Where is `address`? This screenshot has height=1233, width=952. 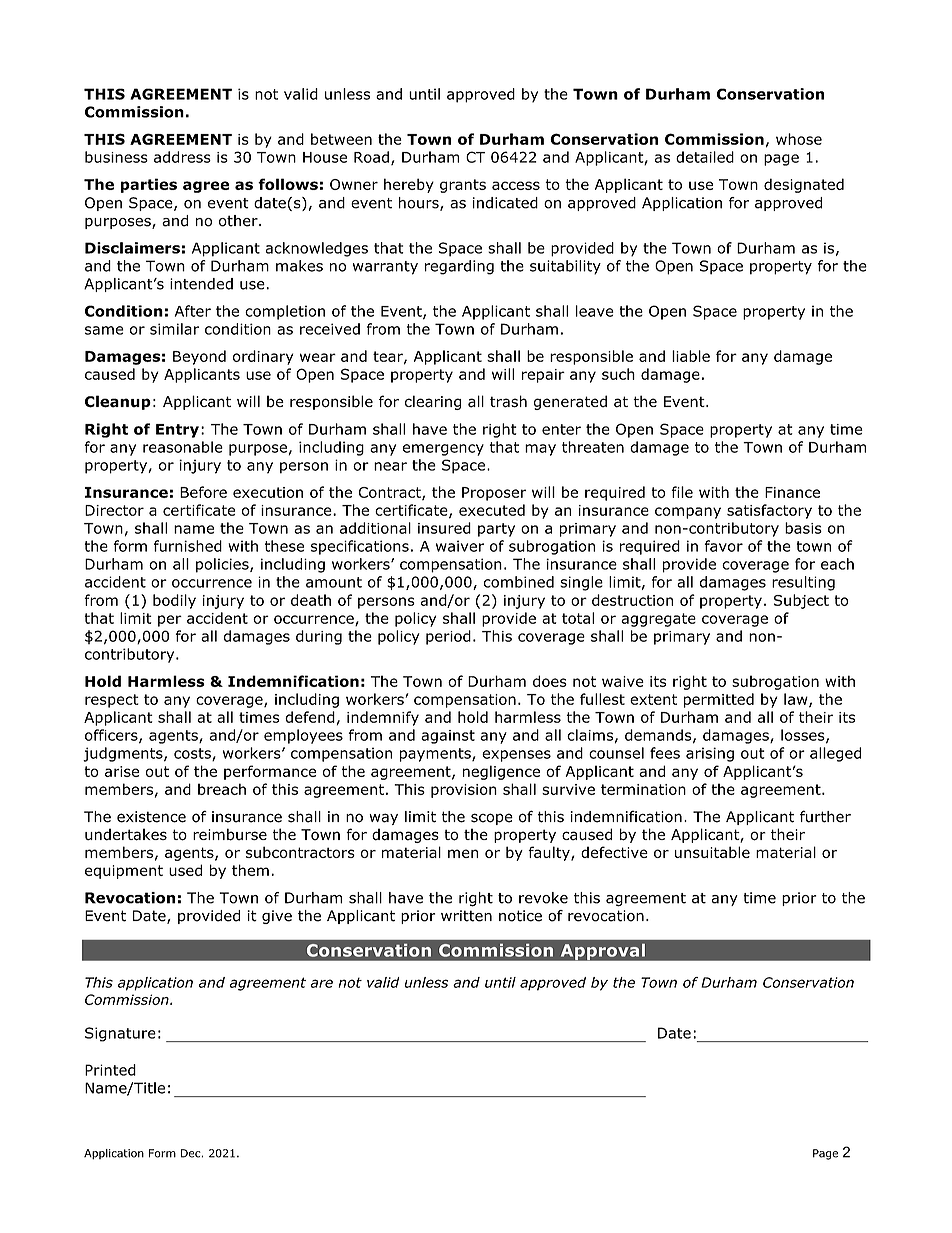 address is located at coordinates (182, 157).
